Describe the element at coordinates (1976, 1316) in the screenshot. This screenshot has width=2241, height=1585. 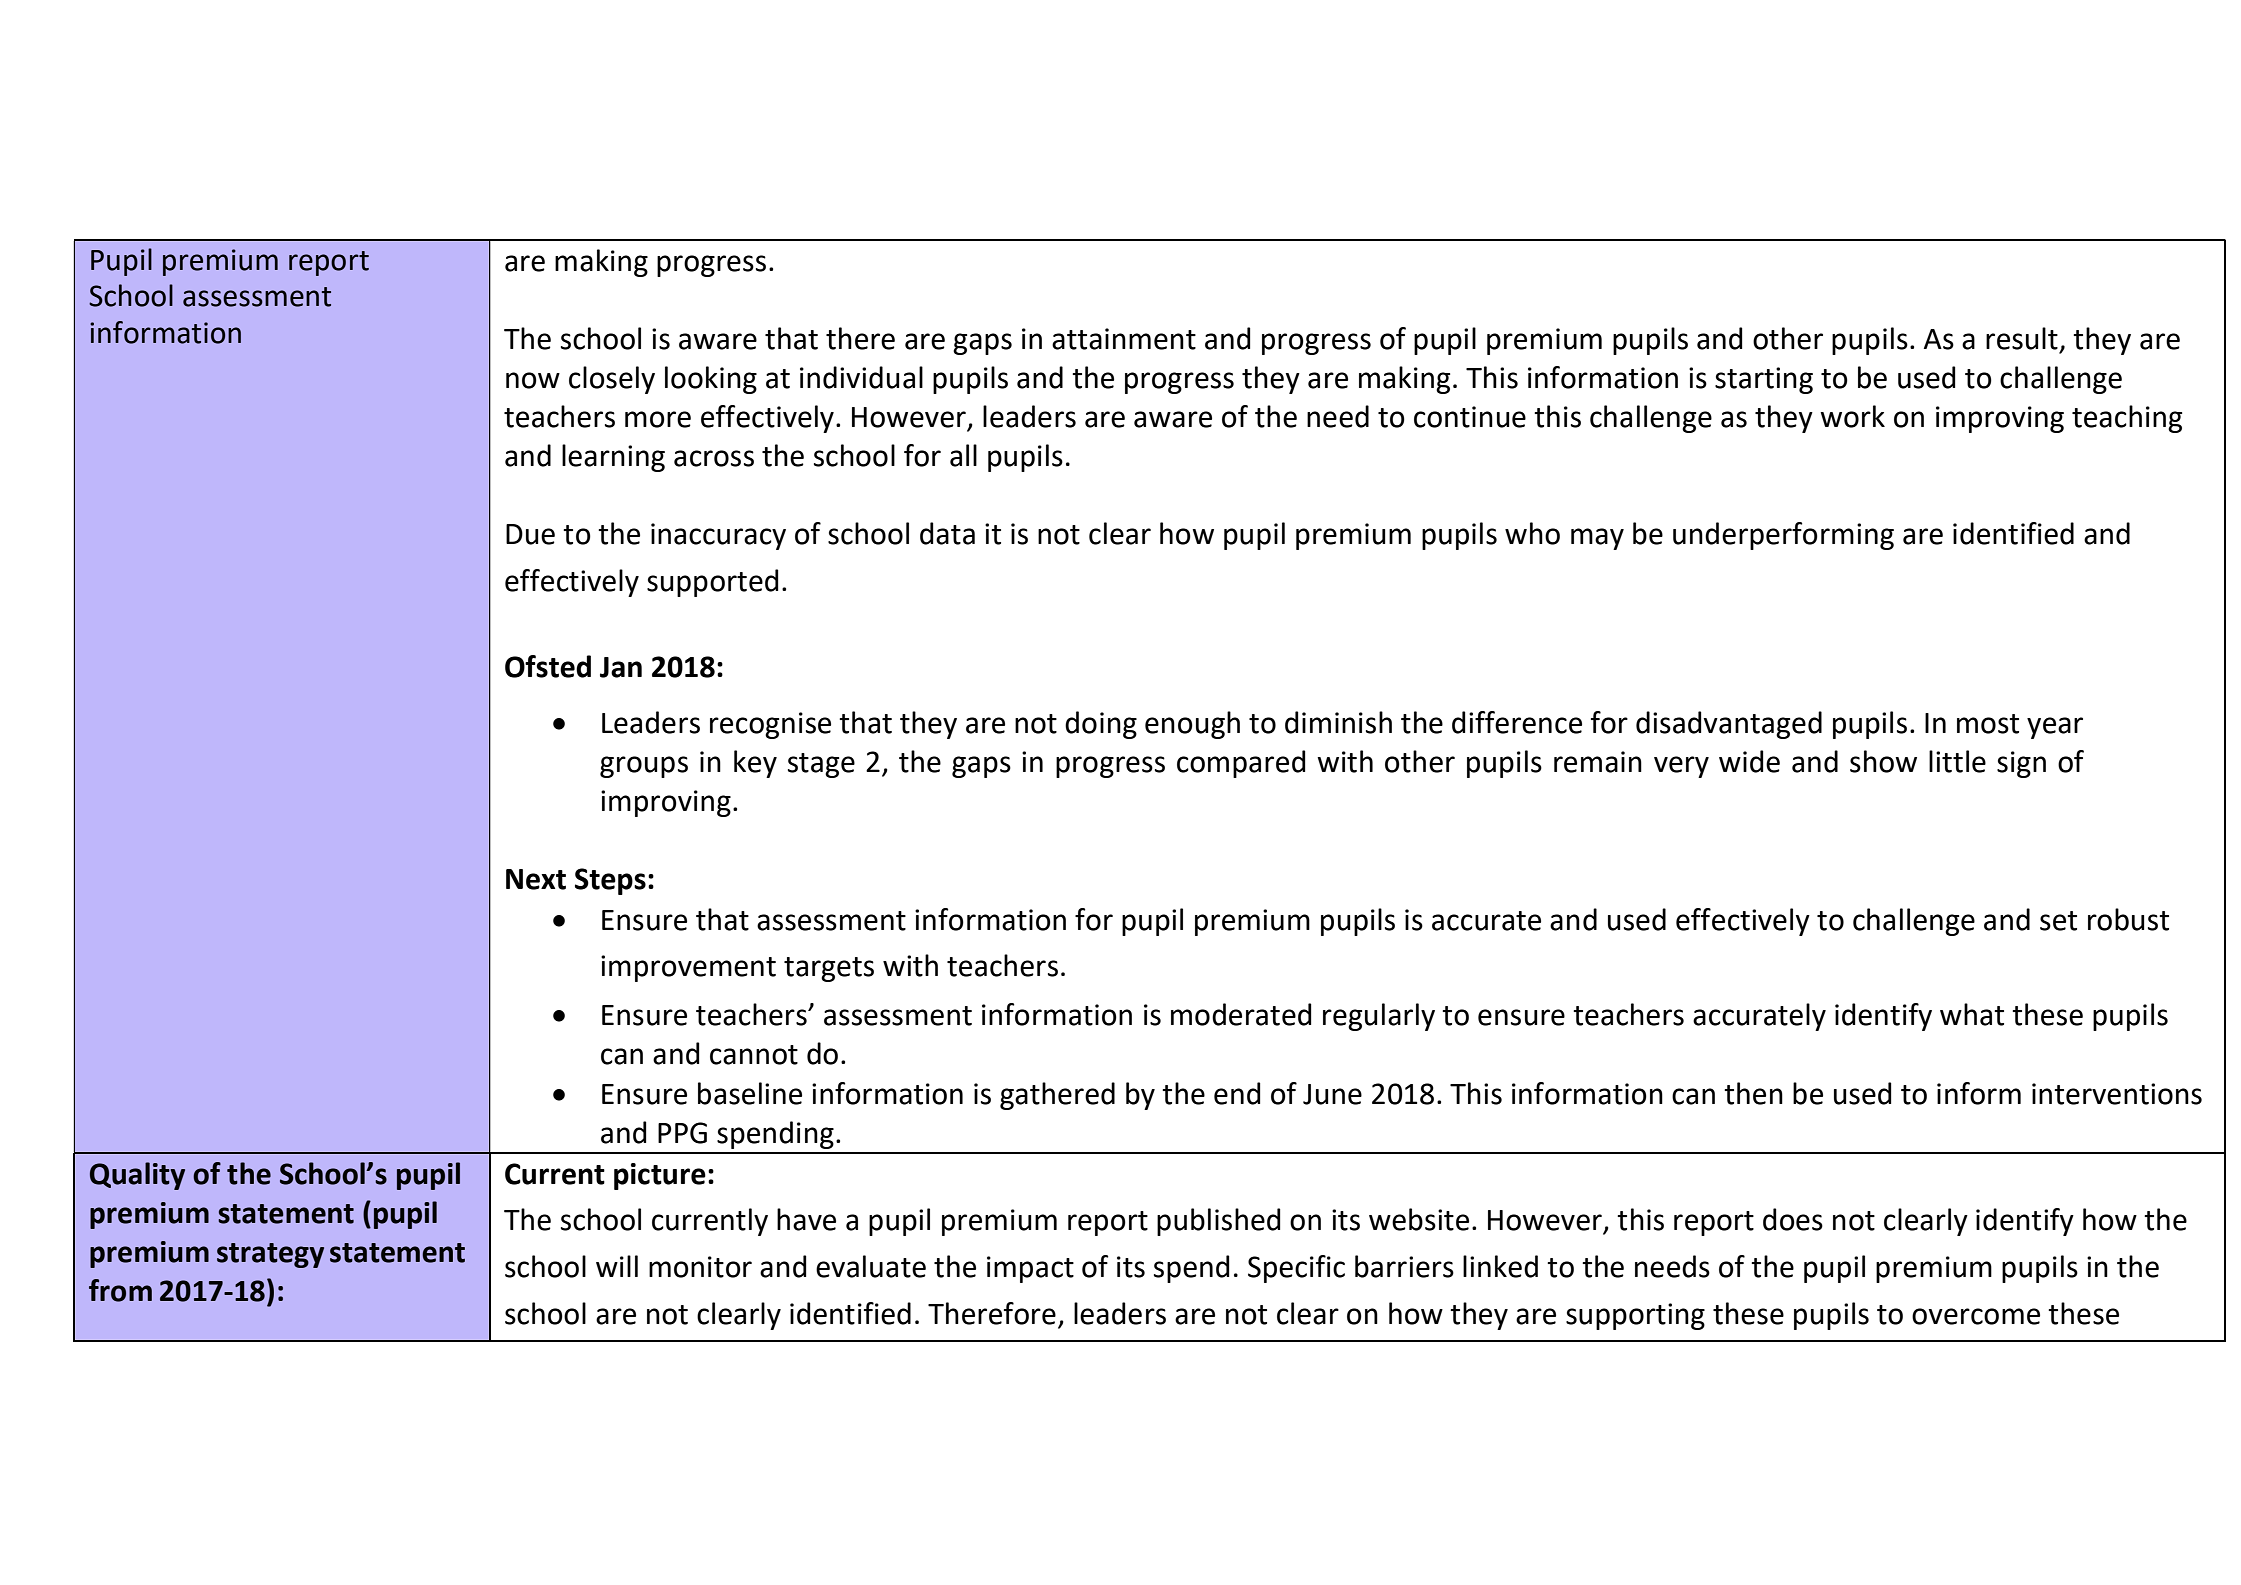
I see `overcome` at that location.
